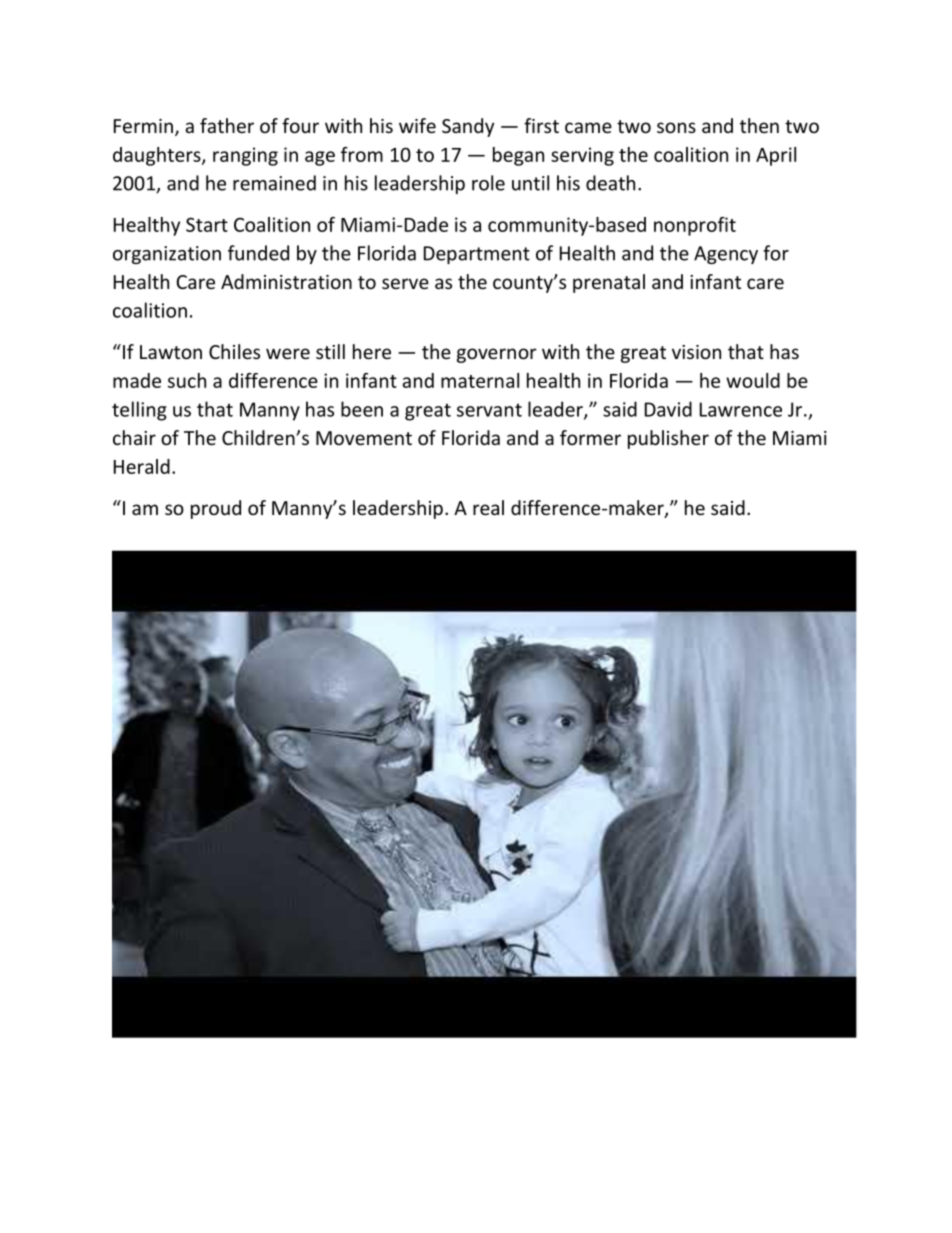 The height and width of the page is (1233, 952). What do you see at coordinates (216, 509) in the page?
I see `proud` at bounding box center [216, 509].
